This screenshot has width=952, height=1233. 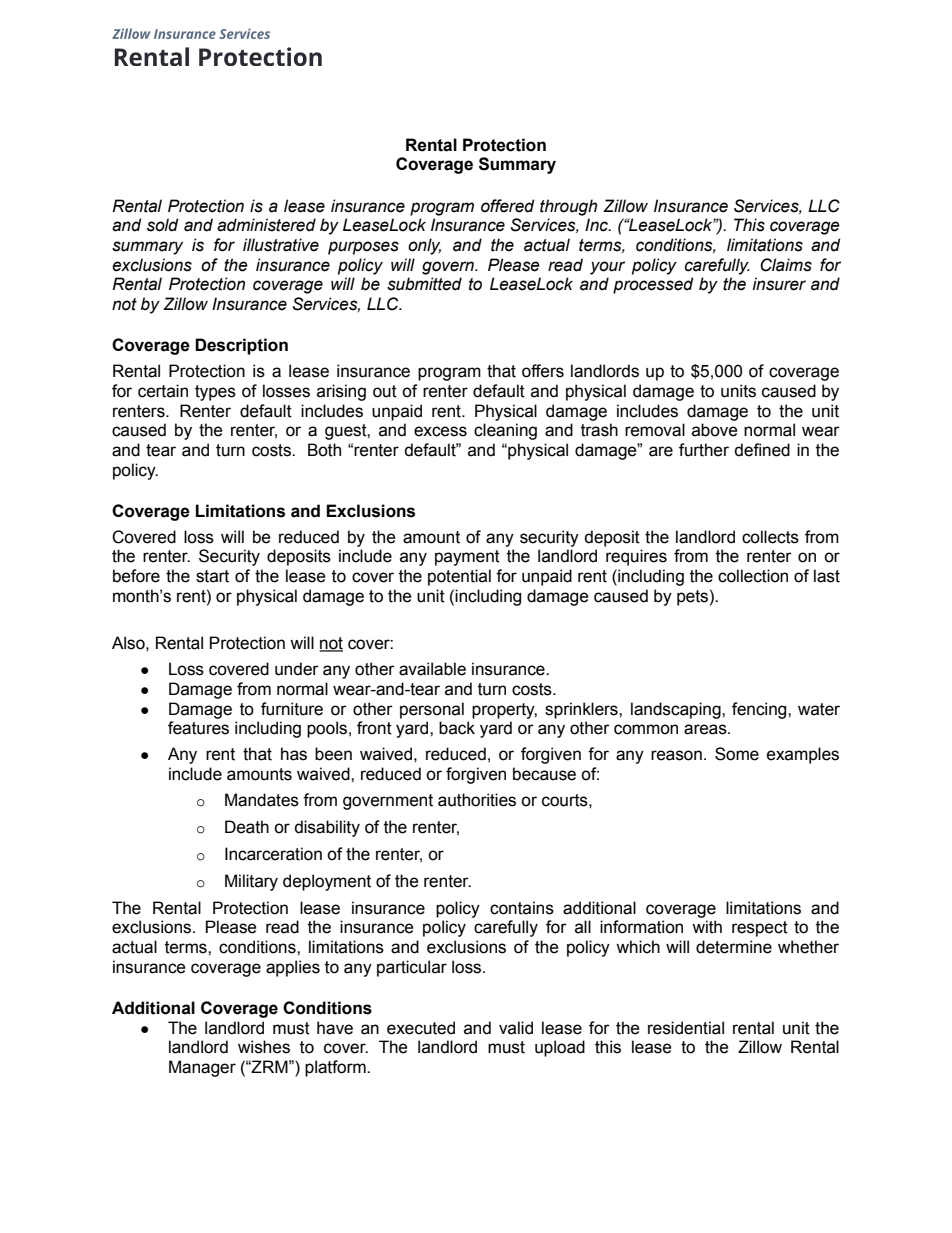 I want to click on Claims, so click(x=786, y=265).
